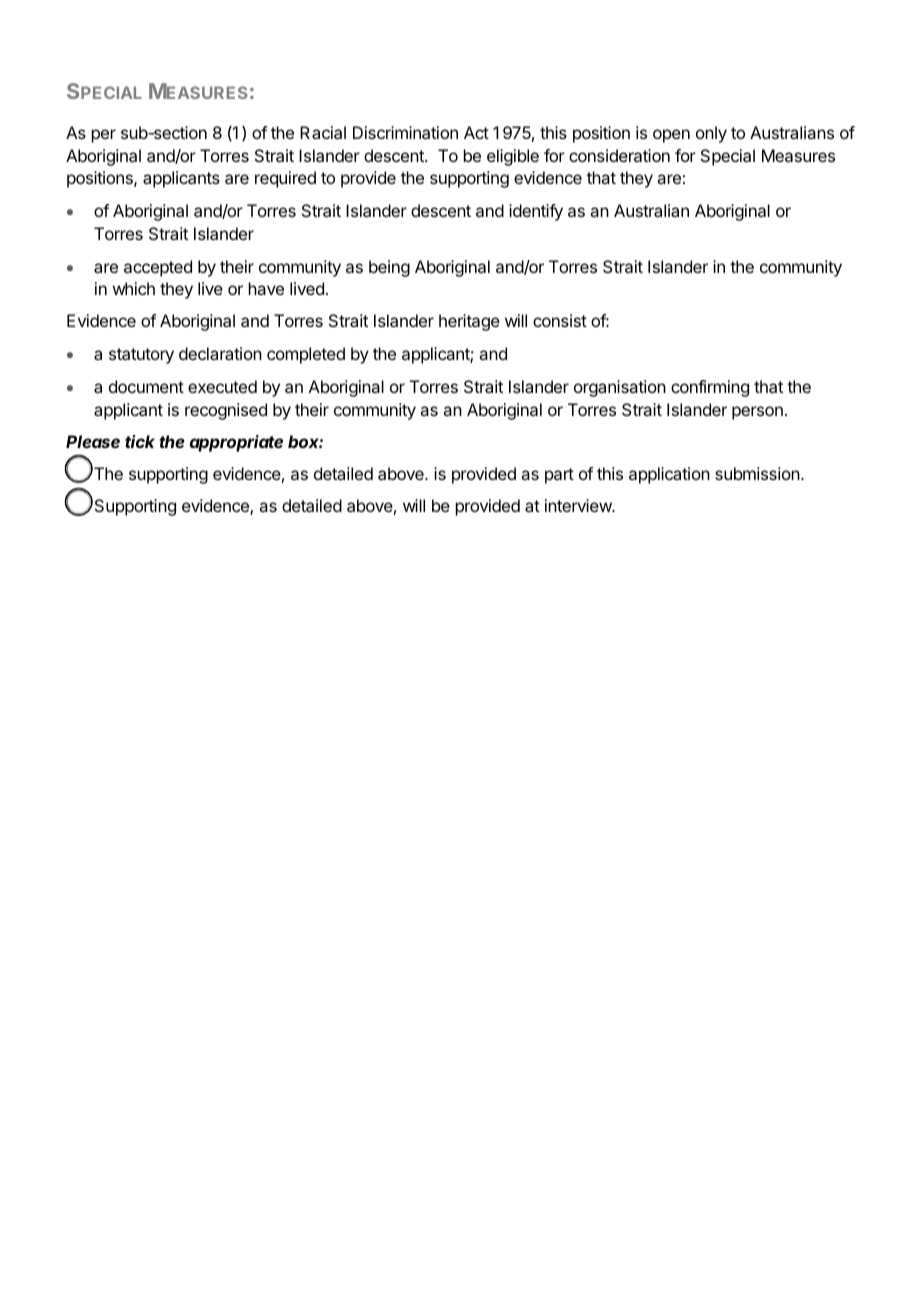 The image size is (924, 1308). Describe the element at coordinates (559, 476) in the document. I see `part` at that location.
